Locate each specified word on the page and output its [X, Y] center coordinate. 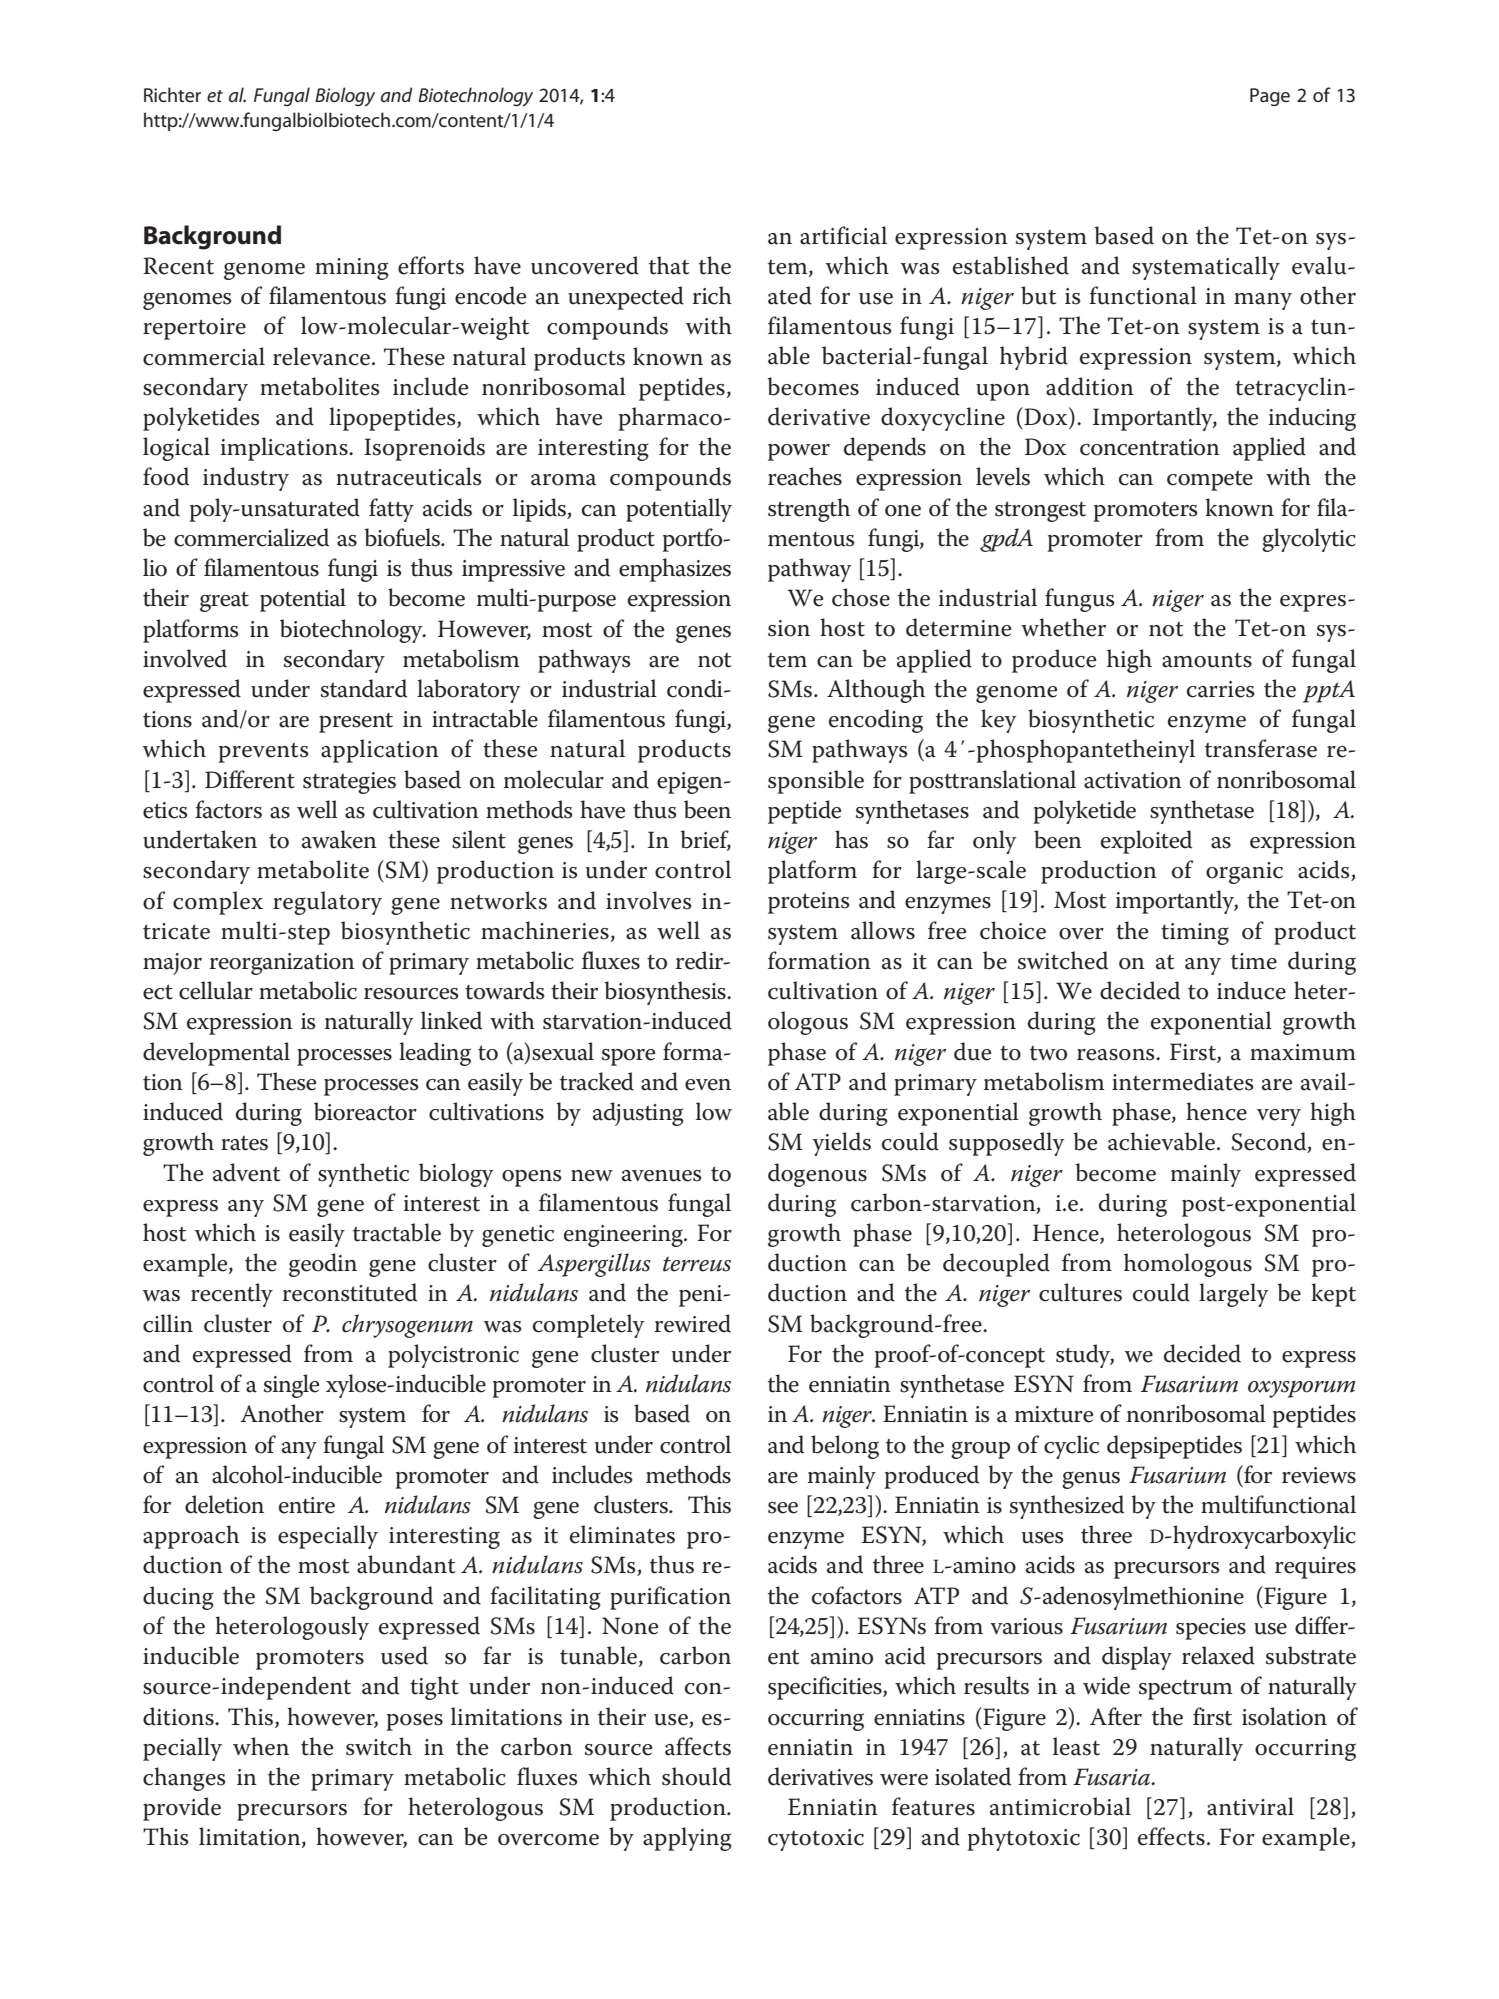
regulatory [327, 903]
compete [1210, 481]
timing [1195, 934]
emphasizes [675, 570]
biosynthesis [666, 993]
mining [351, 269]
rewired [693, 1323]
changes [184, 1779]
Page [1270, 97]
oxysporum [1302, 1389]
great [224, 601]
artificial [843, 235]
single [291, 1386]
